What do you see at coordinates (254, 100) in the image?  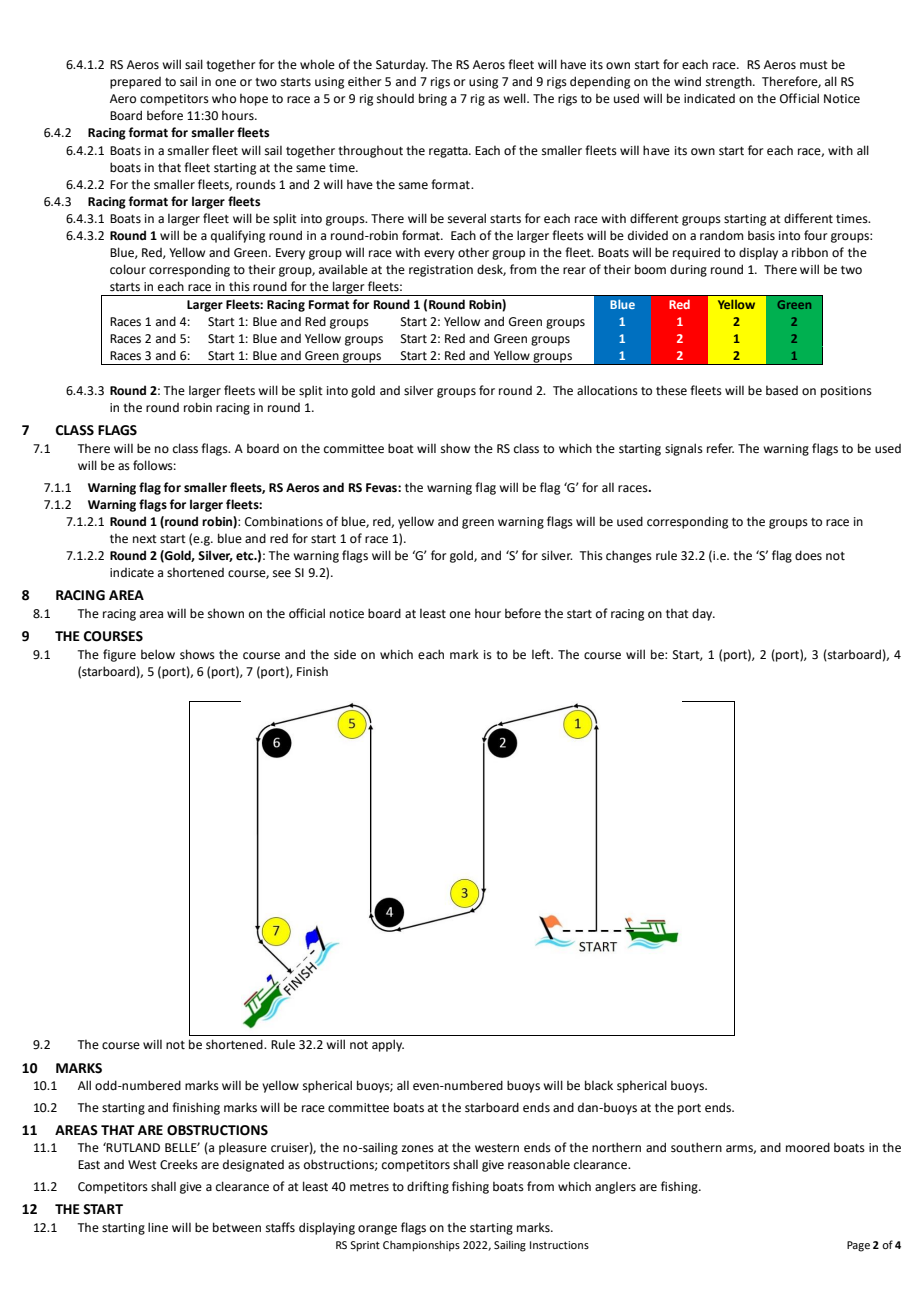 I see `hope` at bounding box center [254, 100].
